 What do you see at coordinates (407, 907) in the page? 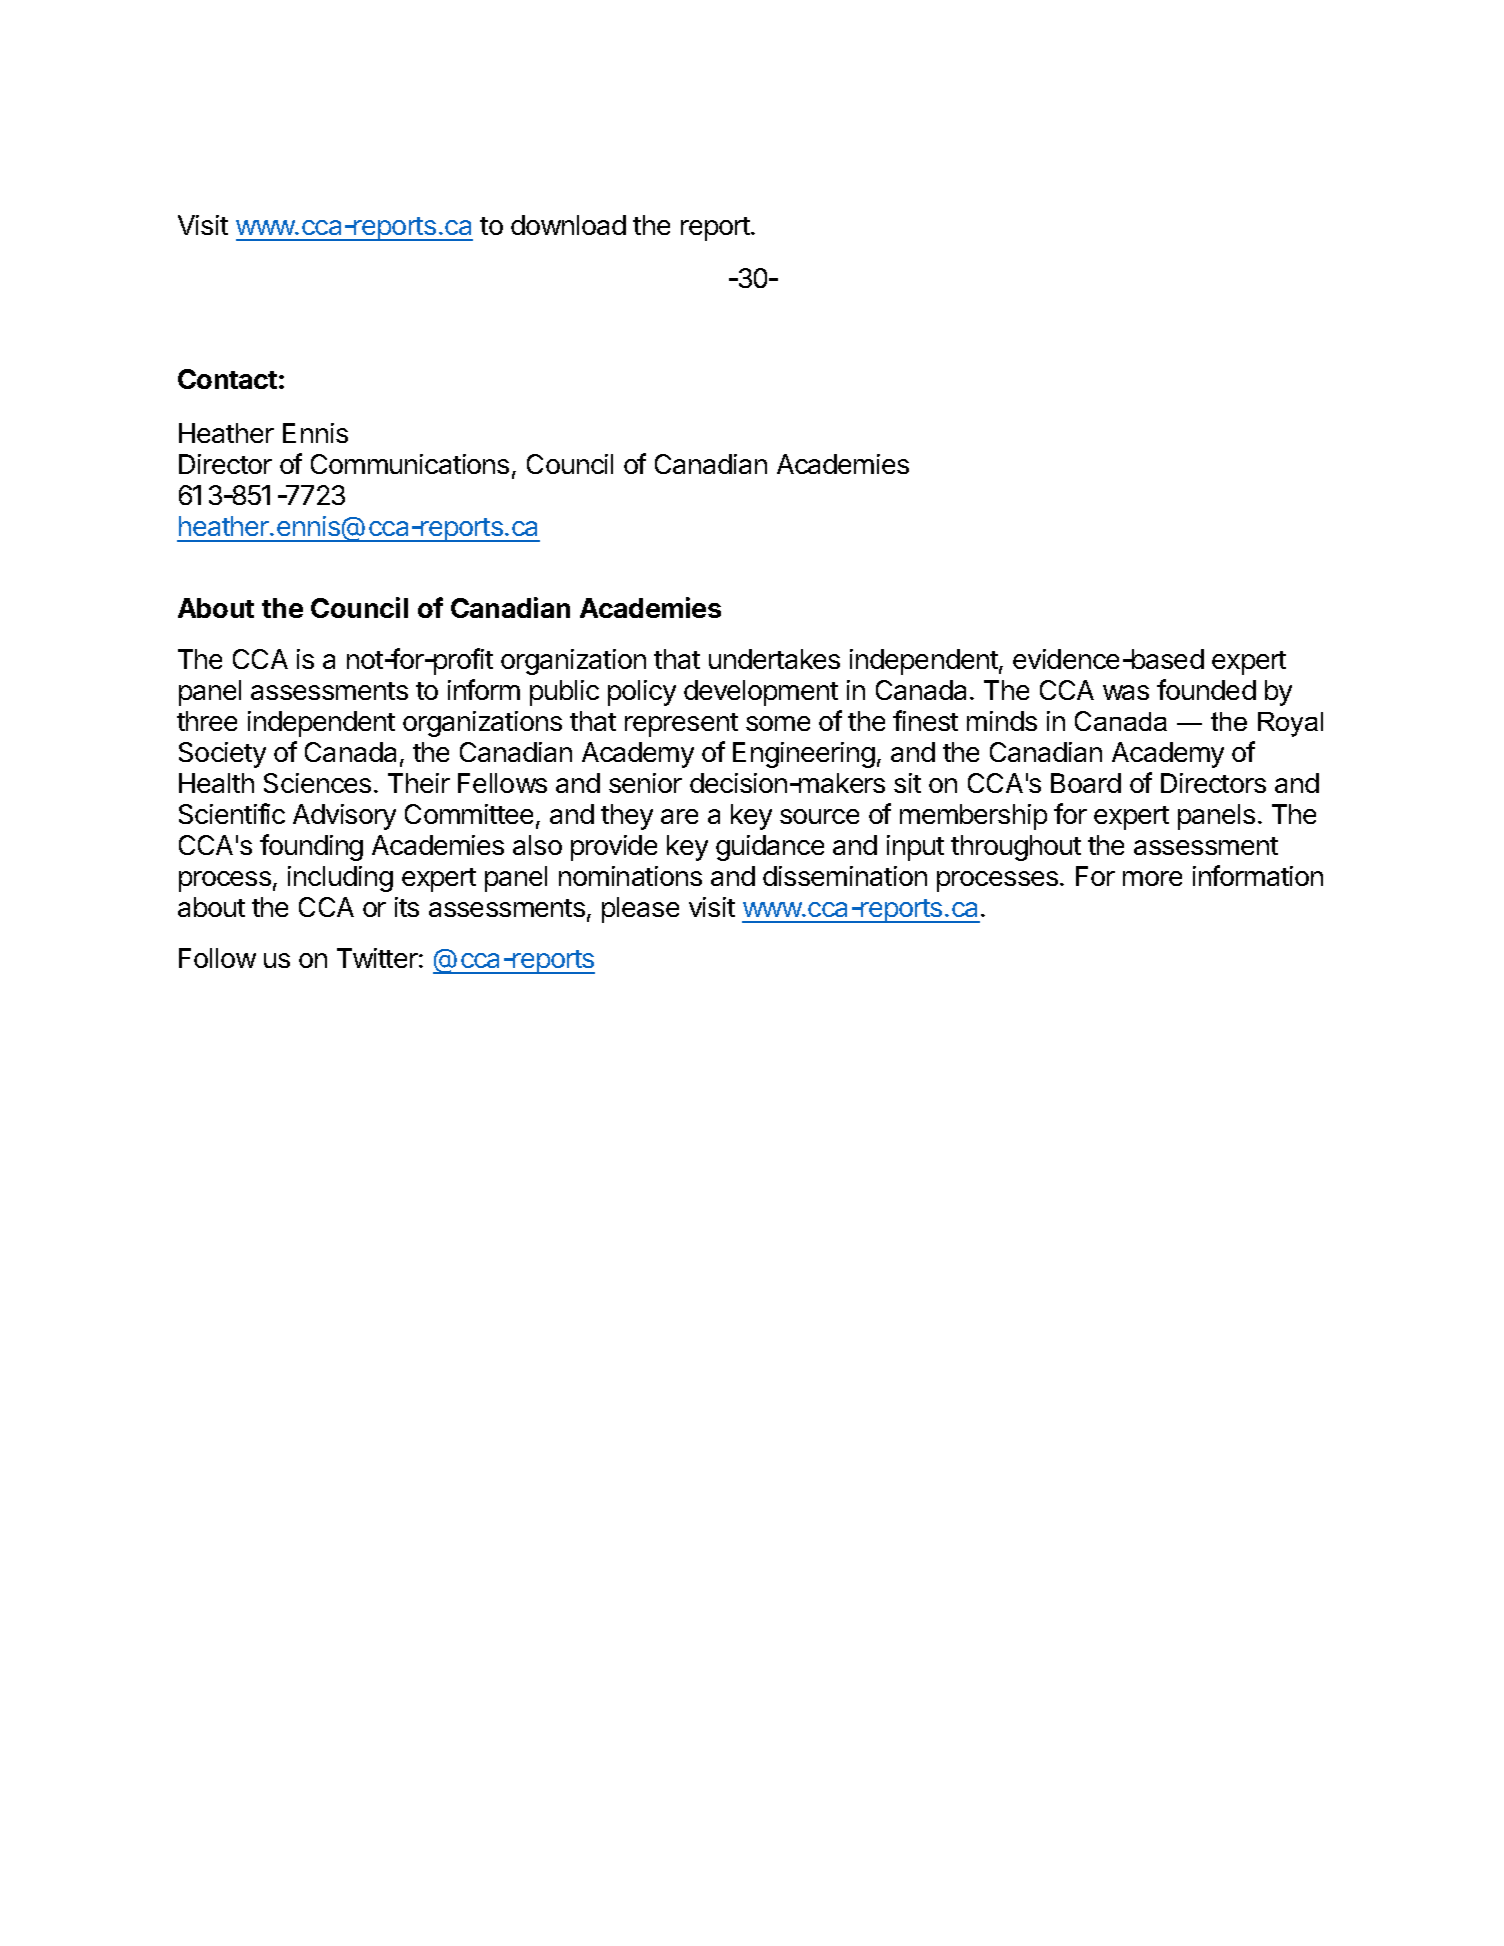
I see `its` at bounding box center [407, 907].
